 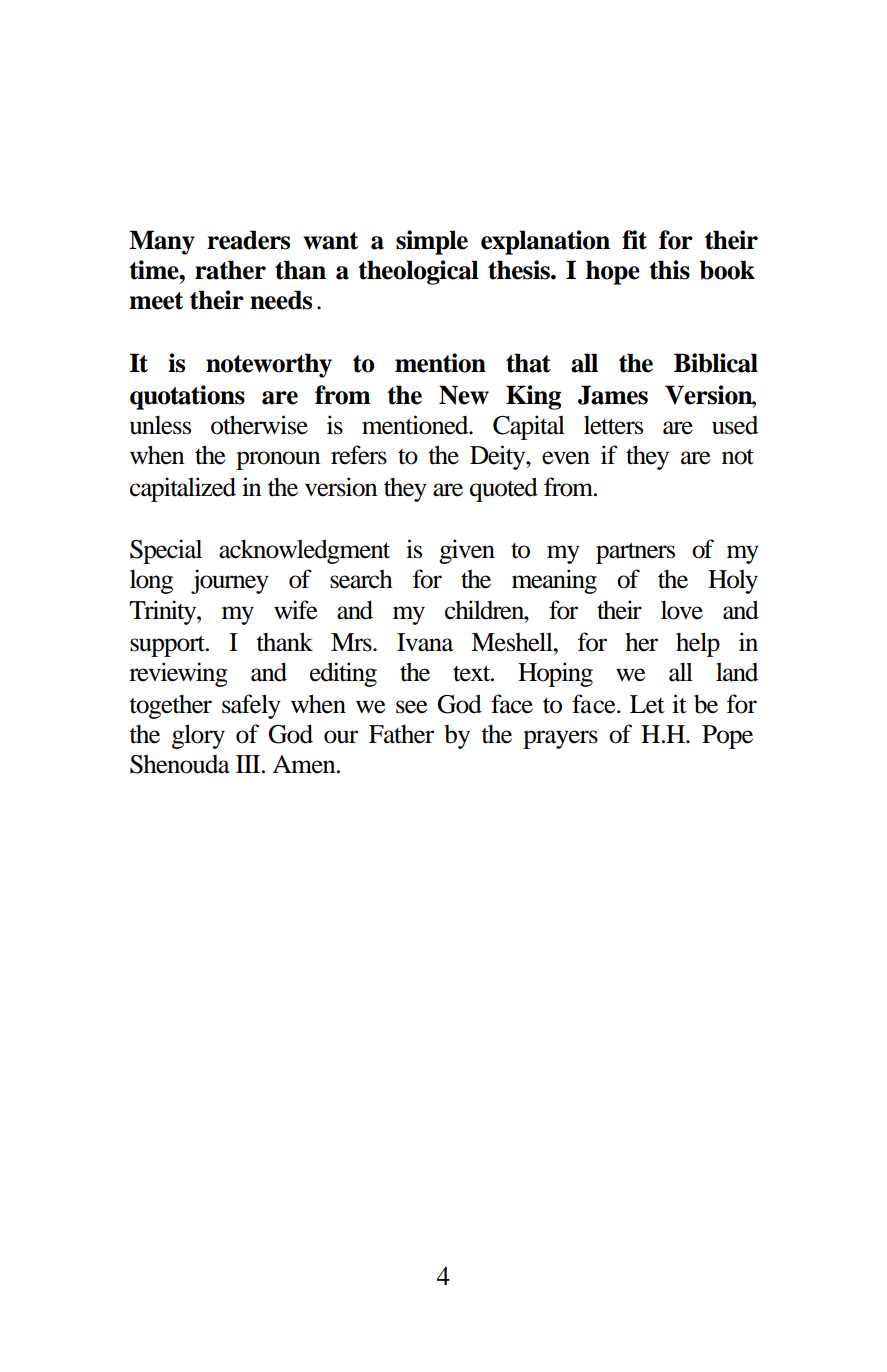 I want to click on simple, so click(x=432, y=242).
